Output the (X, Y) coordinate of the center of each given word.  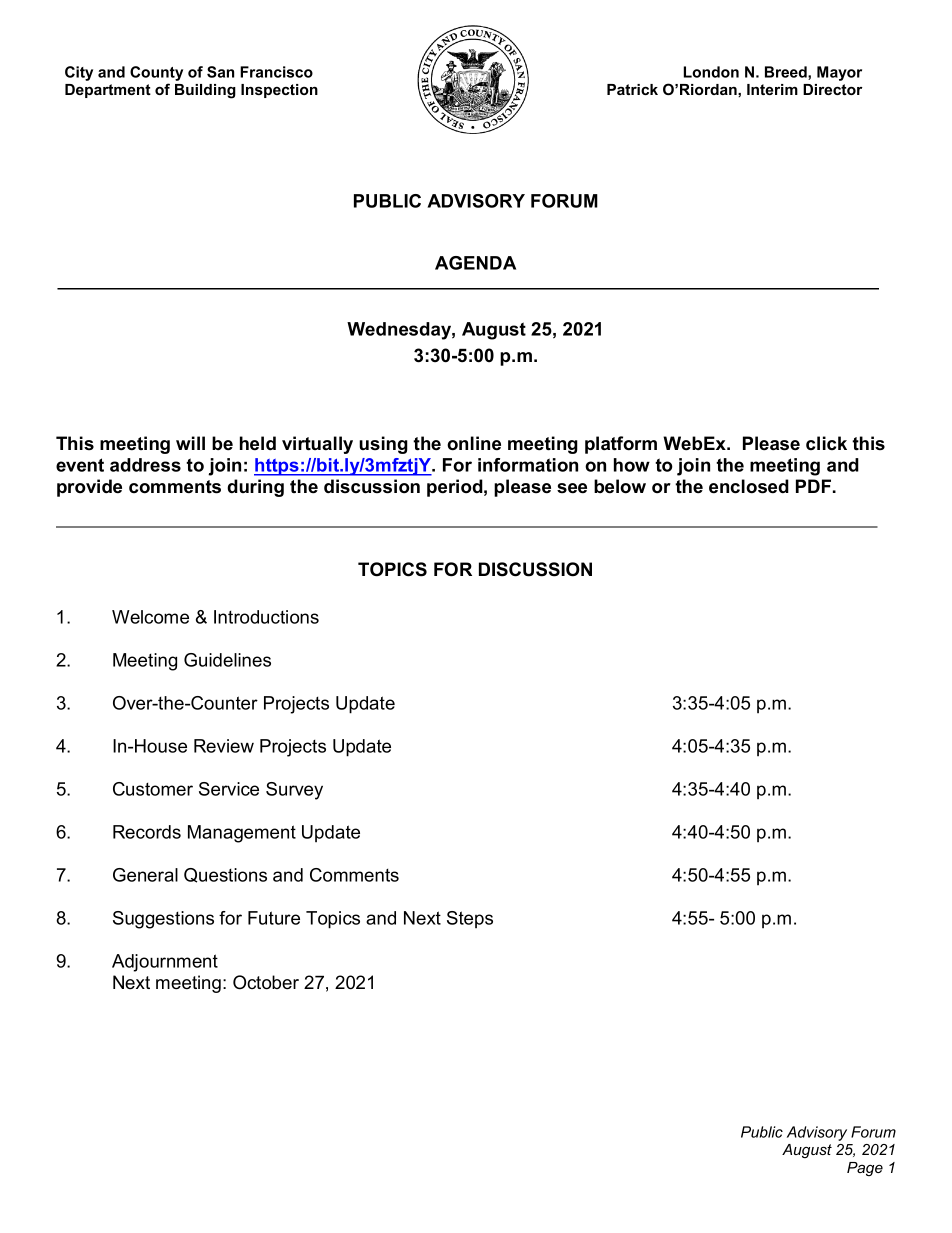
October (266, 982)
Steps (470, 919)
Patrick (632, 89)
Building (205, 91)
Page (865, 1169)
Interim (772, 89)
